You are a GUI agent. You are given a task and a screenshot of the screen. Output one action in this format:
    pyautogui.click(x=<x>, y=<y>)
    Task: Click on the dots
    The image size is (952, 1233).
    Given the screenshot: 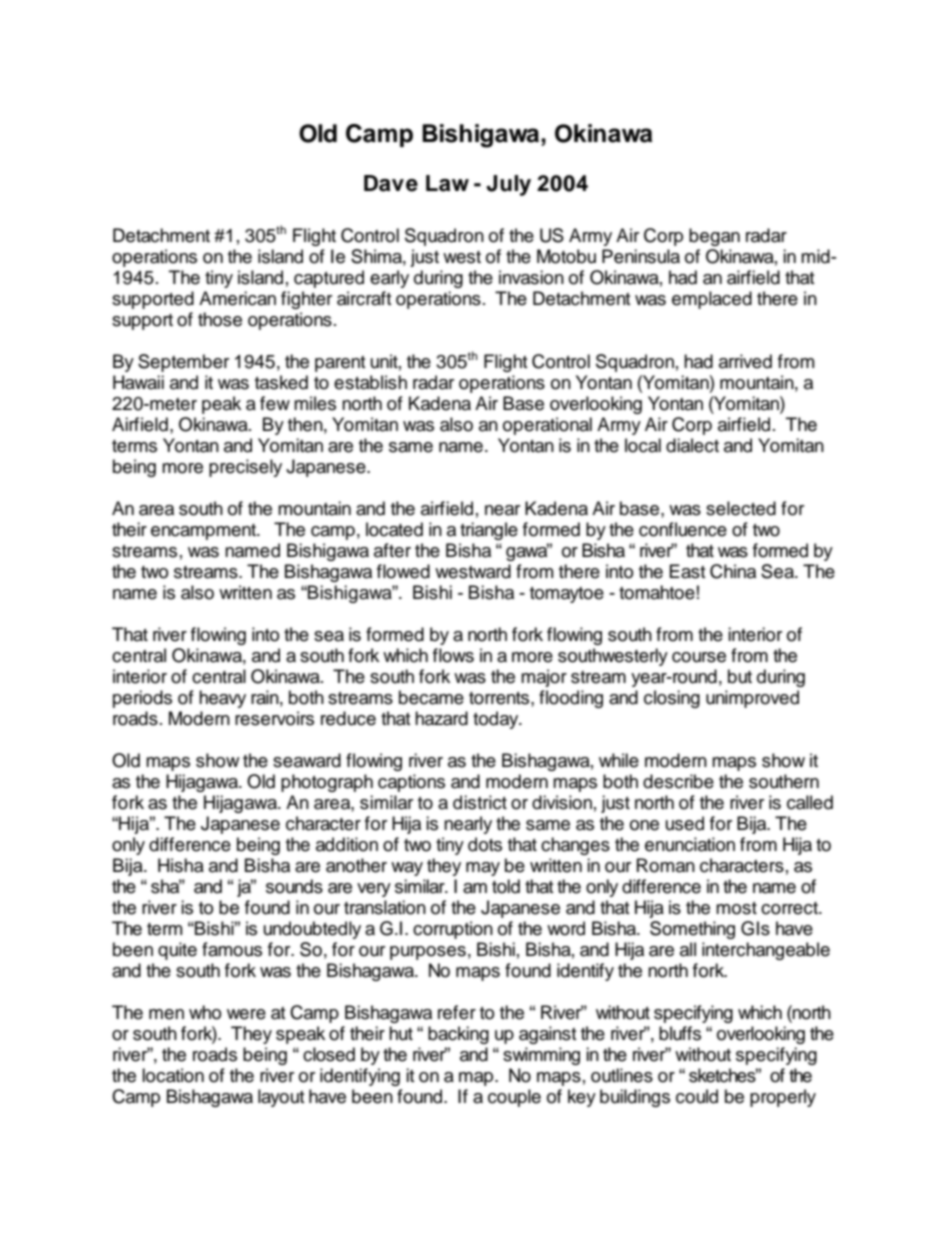 What is the action you would take?
    pyautogui.click(x=485, y=844)
